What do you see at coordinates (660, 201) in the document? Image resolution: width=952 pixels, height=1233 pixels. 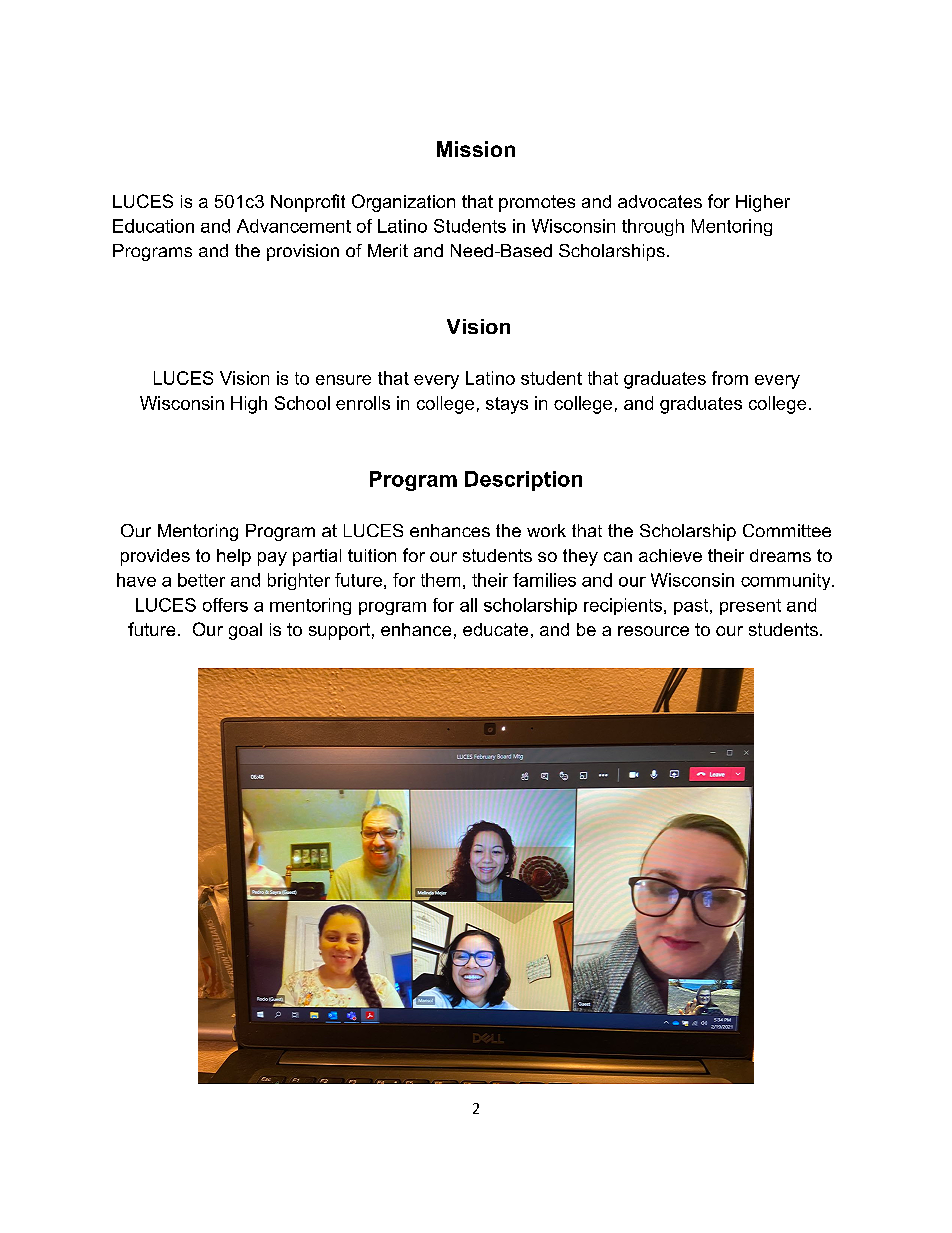 I see `advocates` at bounding box center [660, 201].
